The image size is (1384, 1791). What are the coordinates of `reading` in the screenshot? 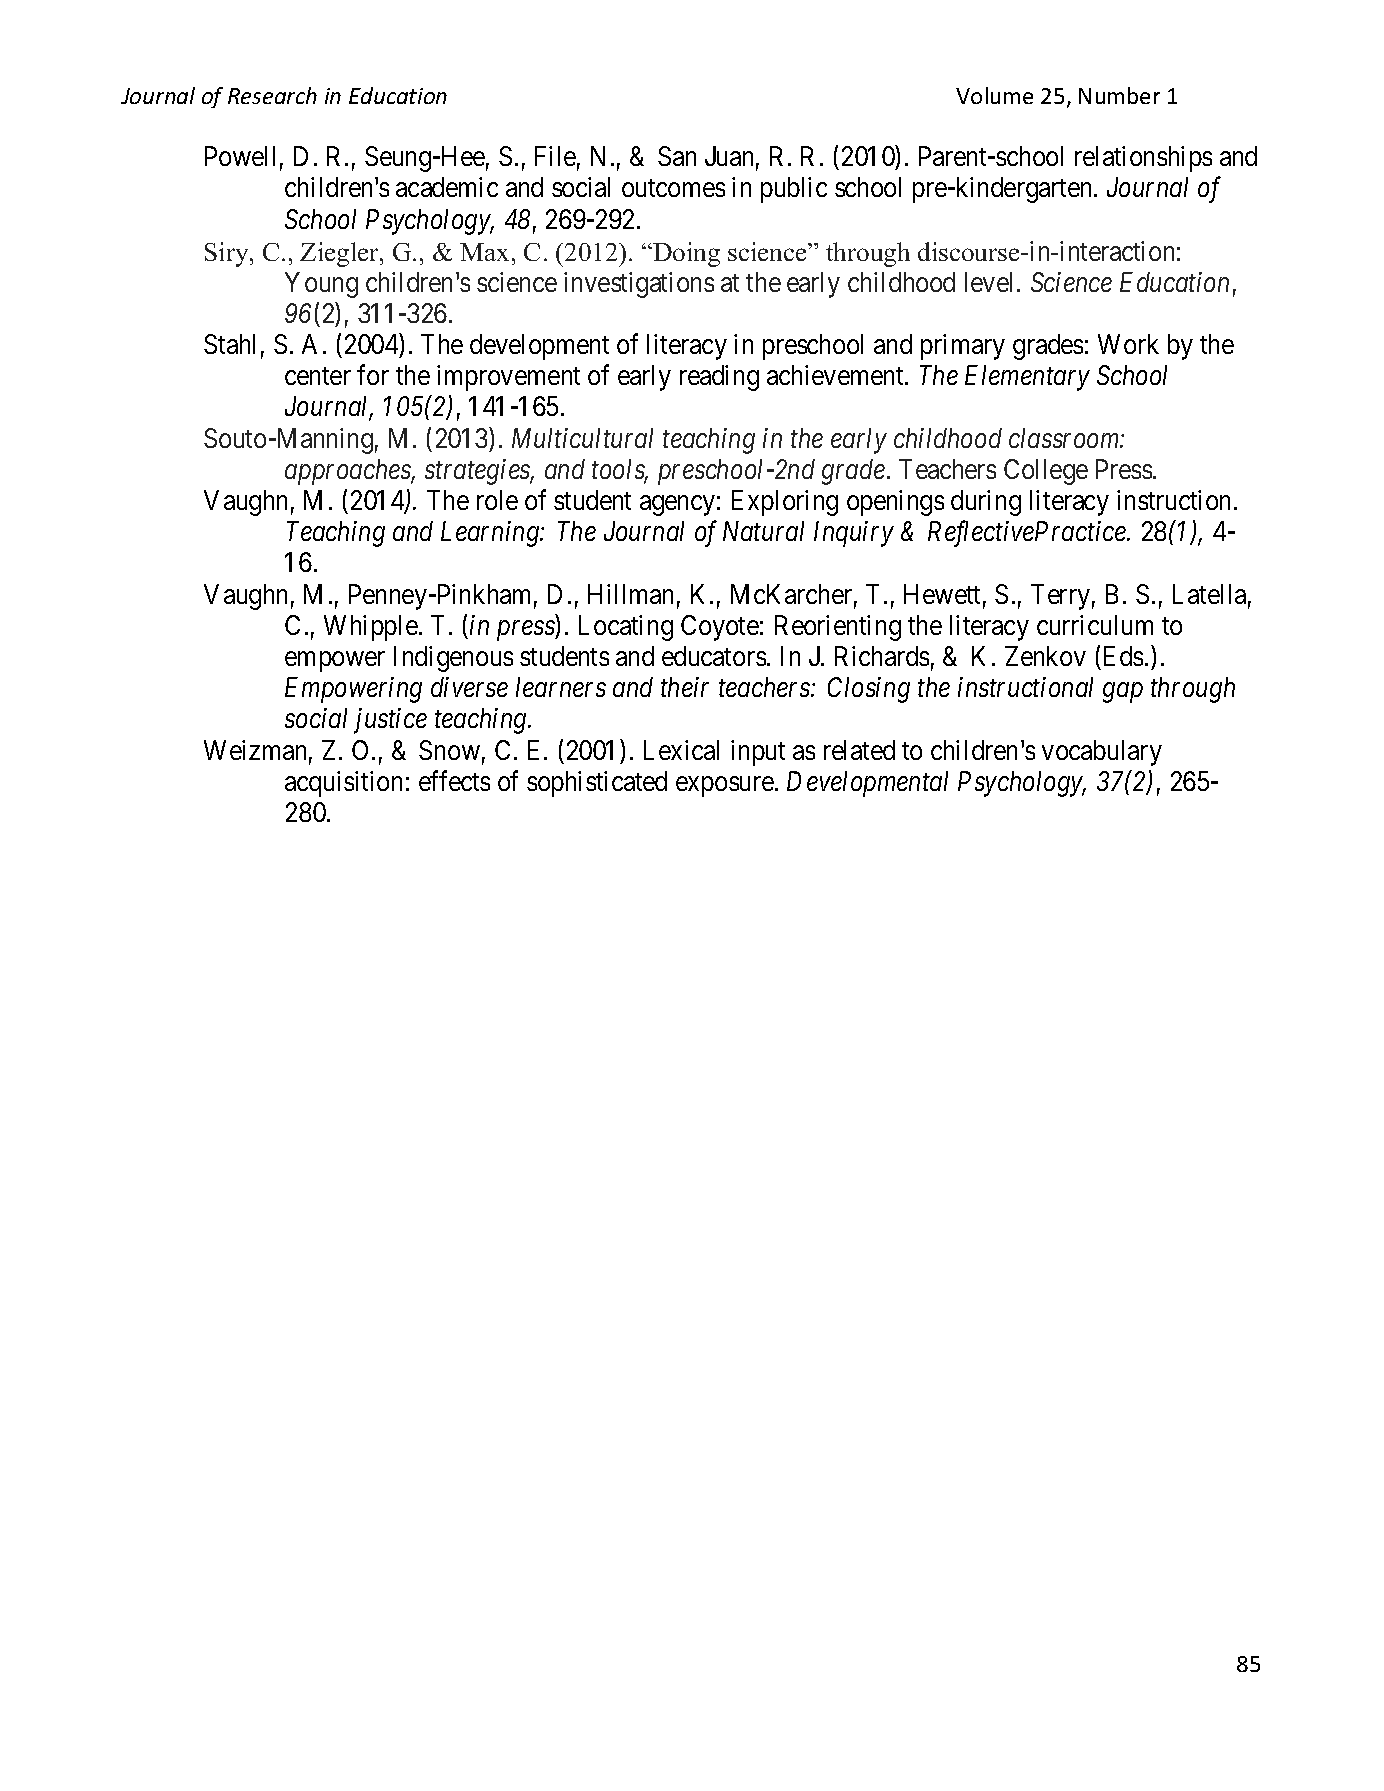 It's located at (719, 378).
